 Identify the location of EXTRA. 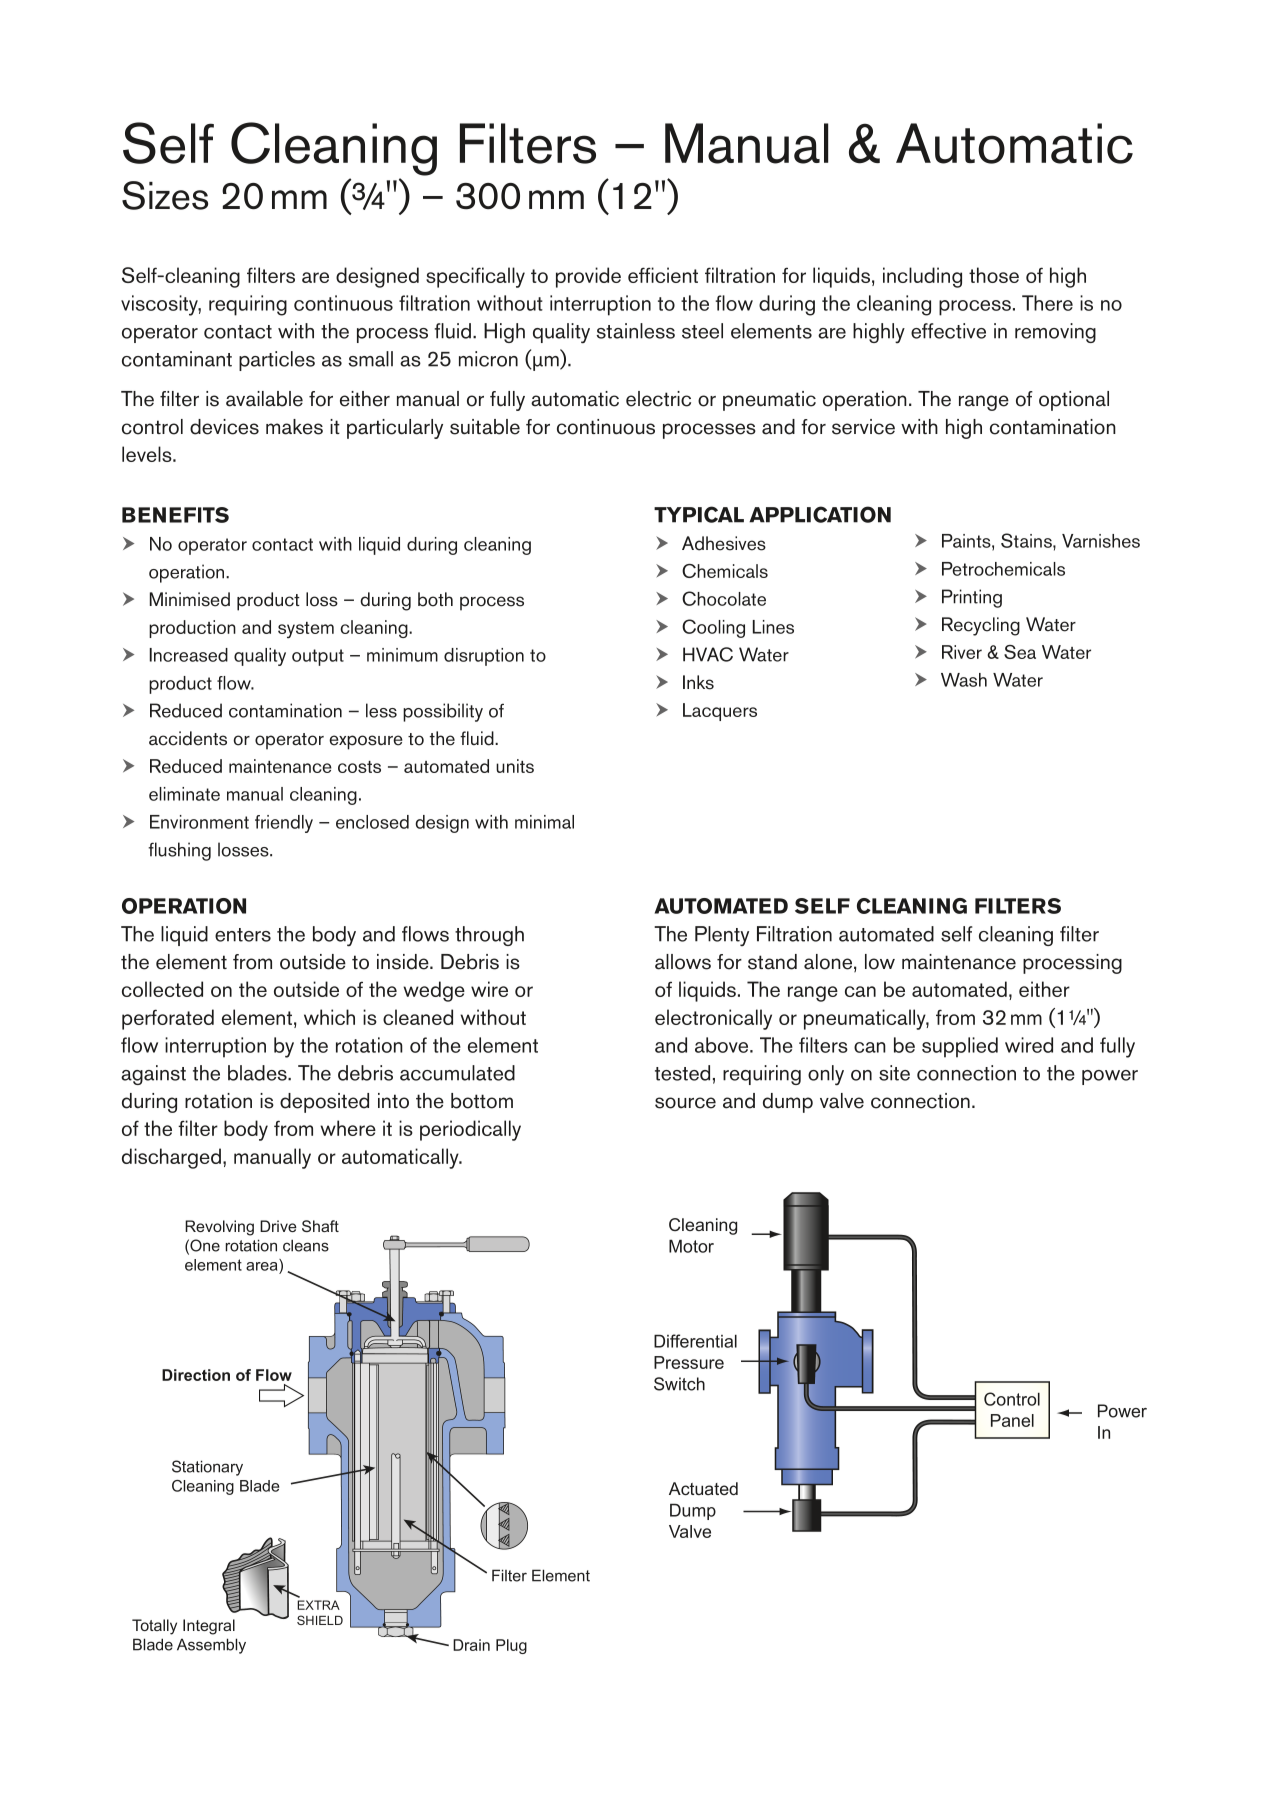
(318, 1605).
